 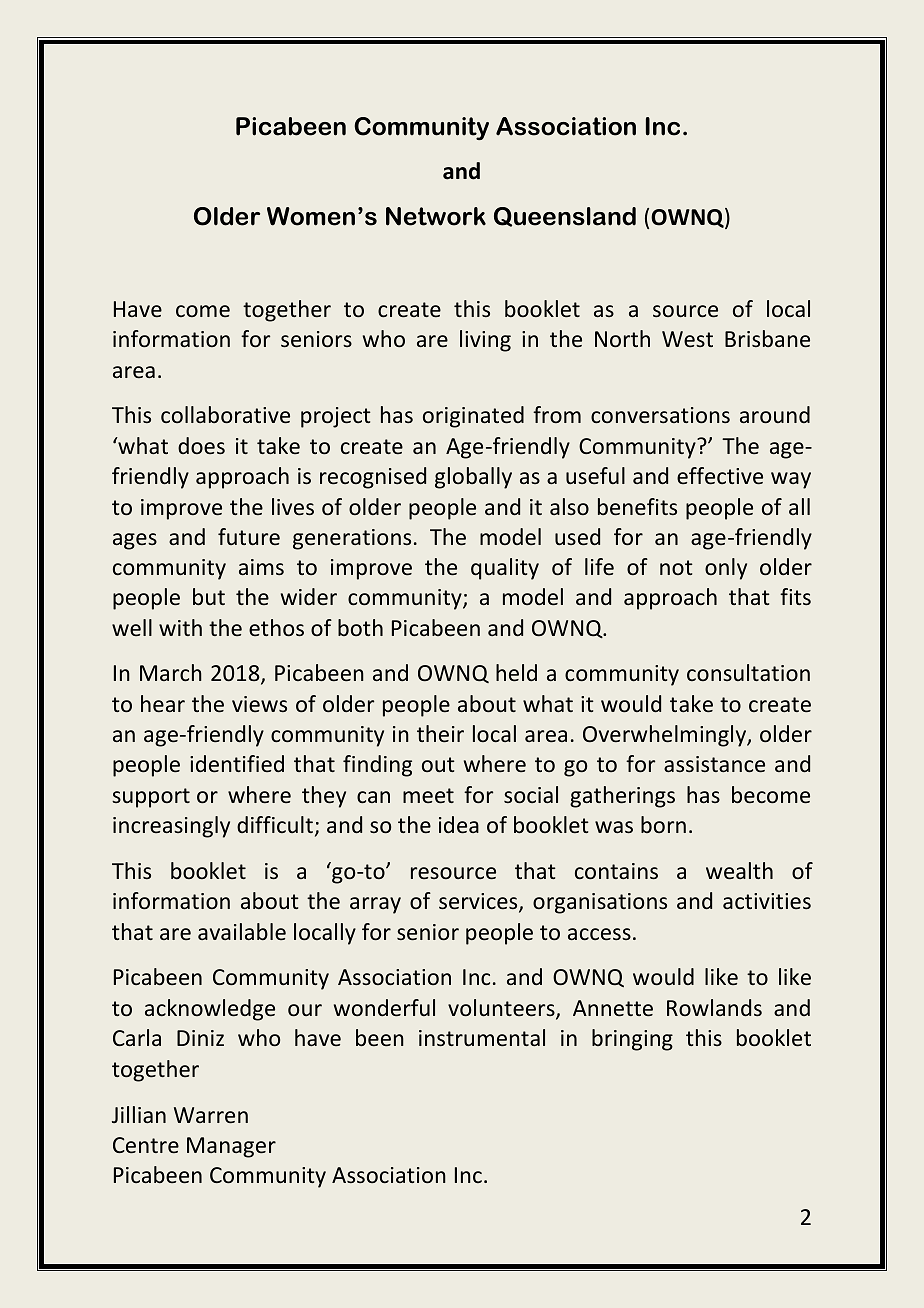 I want to click on future, so click(x=249, y=537).
